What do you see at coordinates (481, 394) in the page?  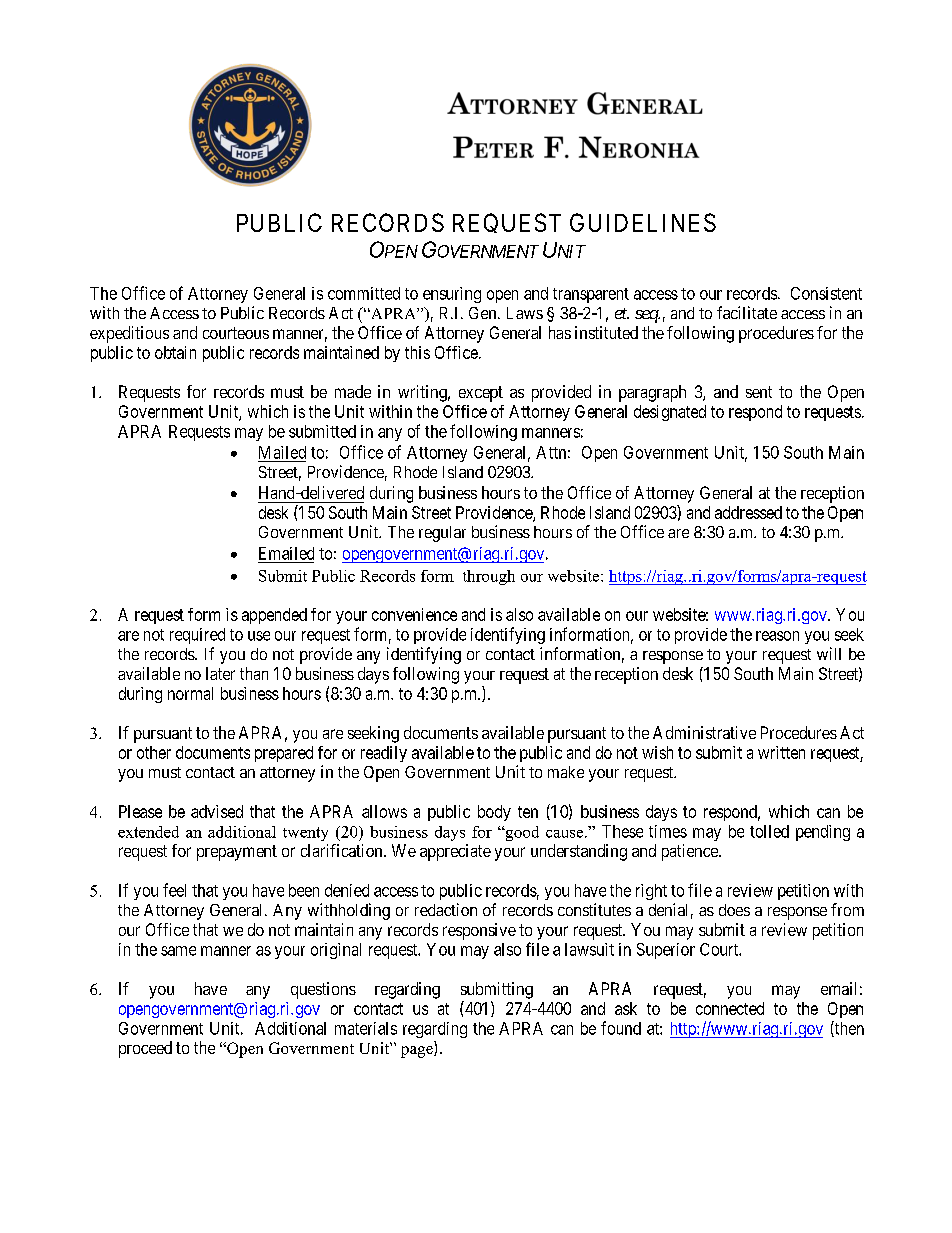 I see `except` at bounding box center [481, 394].
